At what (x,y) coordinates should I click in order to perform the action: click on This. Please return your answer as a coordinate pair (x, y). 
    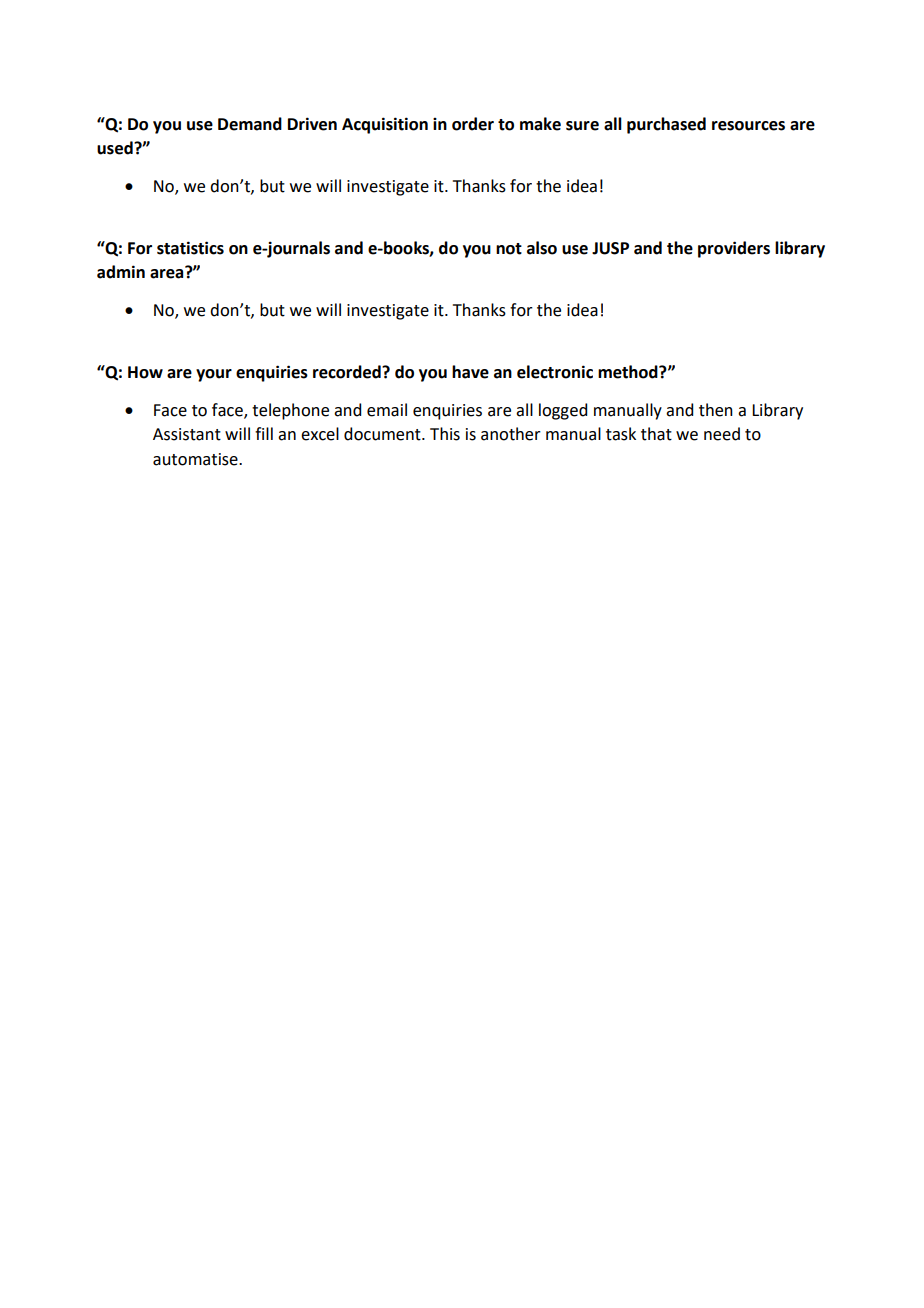
    Looking at the image, I should click on (445, 434).
